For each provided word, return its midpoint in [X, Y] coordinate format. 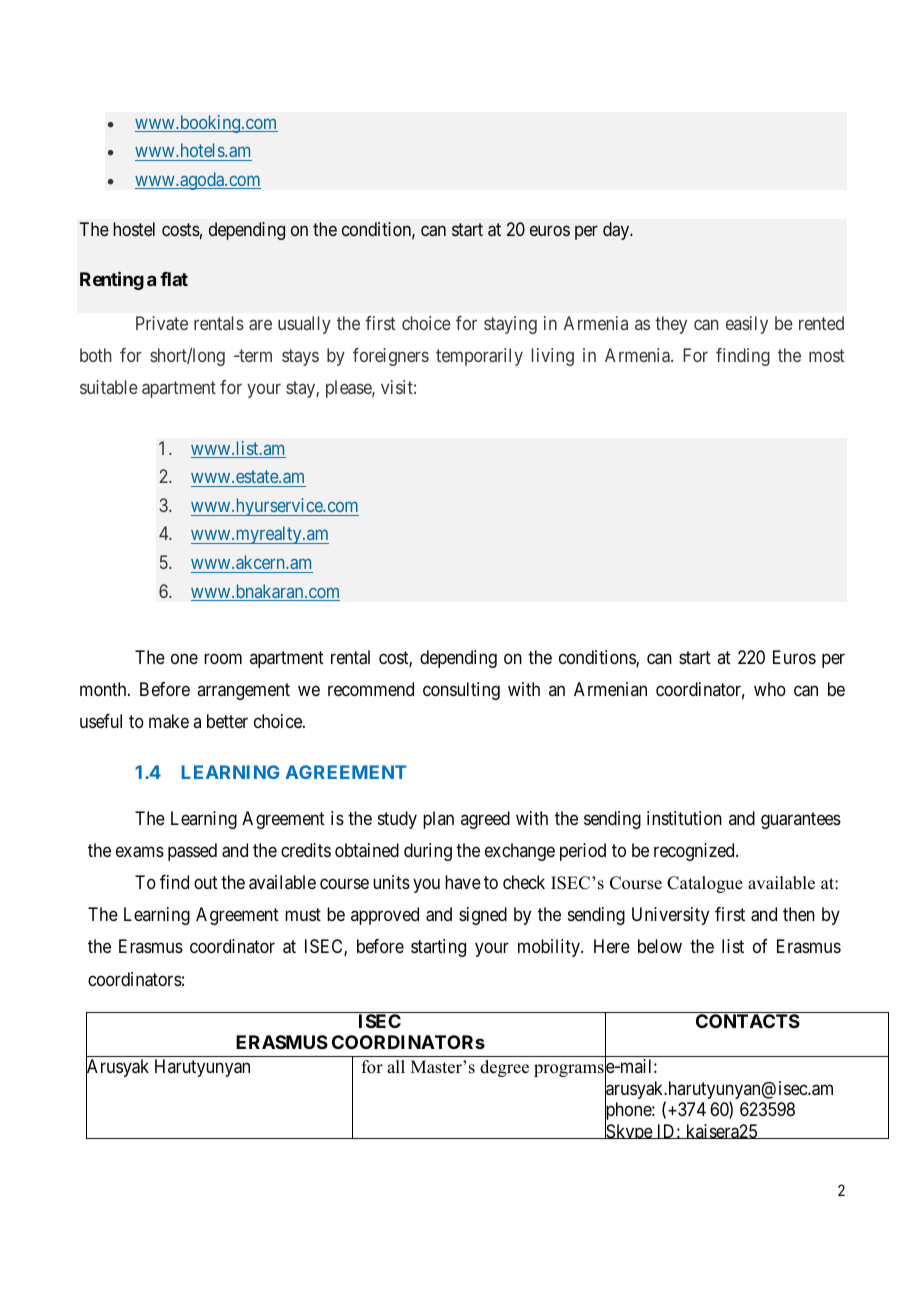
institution [684, 818]
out [206, 882]
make [169, 721]
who [770, 689]
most [826, 355]
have [463, 882]
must [303, 915]
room [223, 658]
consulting [461, 691]
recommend [371, 689]
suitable [109, 387]
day [617, 231]
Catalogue [705, 884]
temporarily [479, 357]
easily [747, 325]
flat [174, 279]
